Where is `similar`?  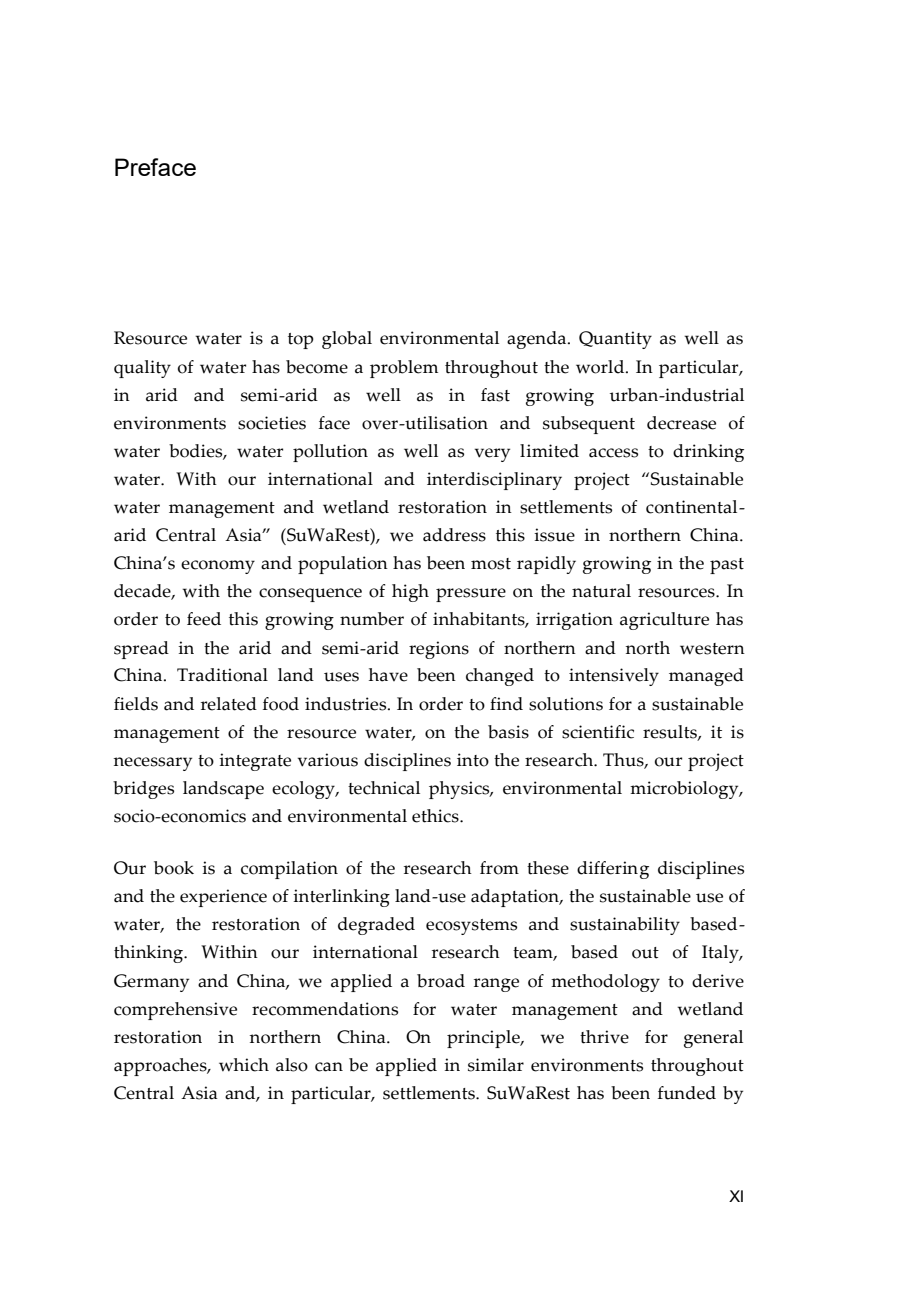
similar is located at coordinates (496, 1065).
